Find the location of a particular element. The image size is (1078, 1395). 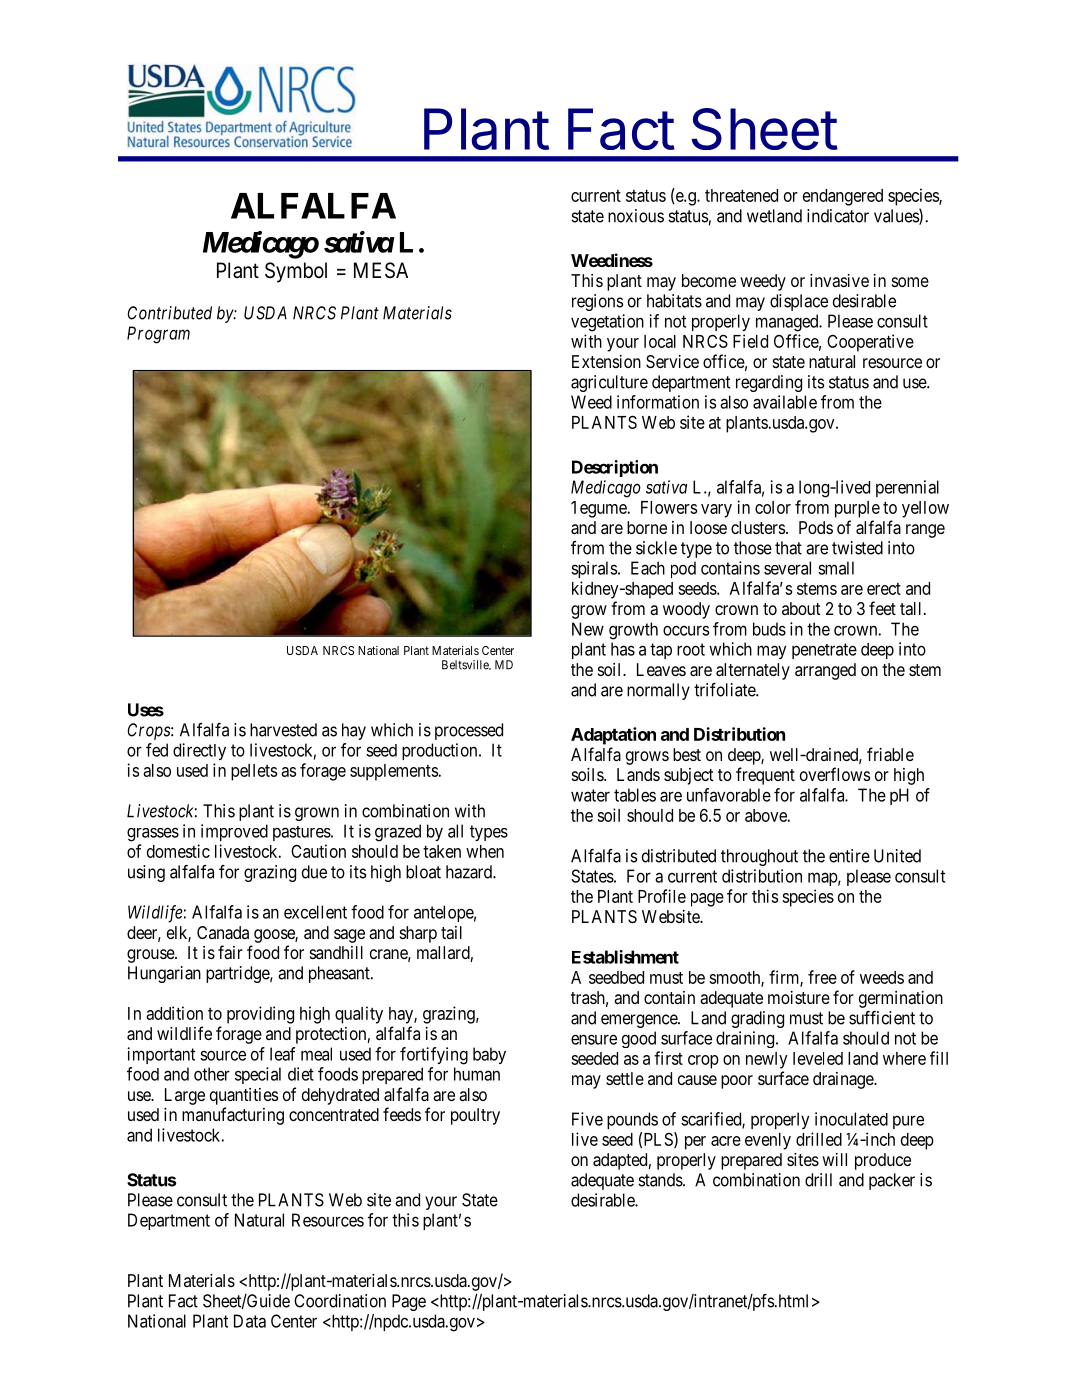

noxious is located at coordinates (636, 216).
